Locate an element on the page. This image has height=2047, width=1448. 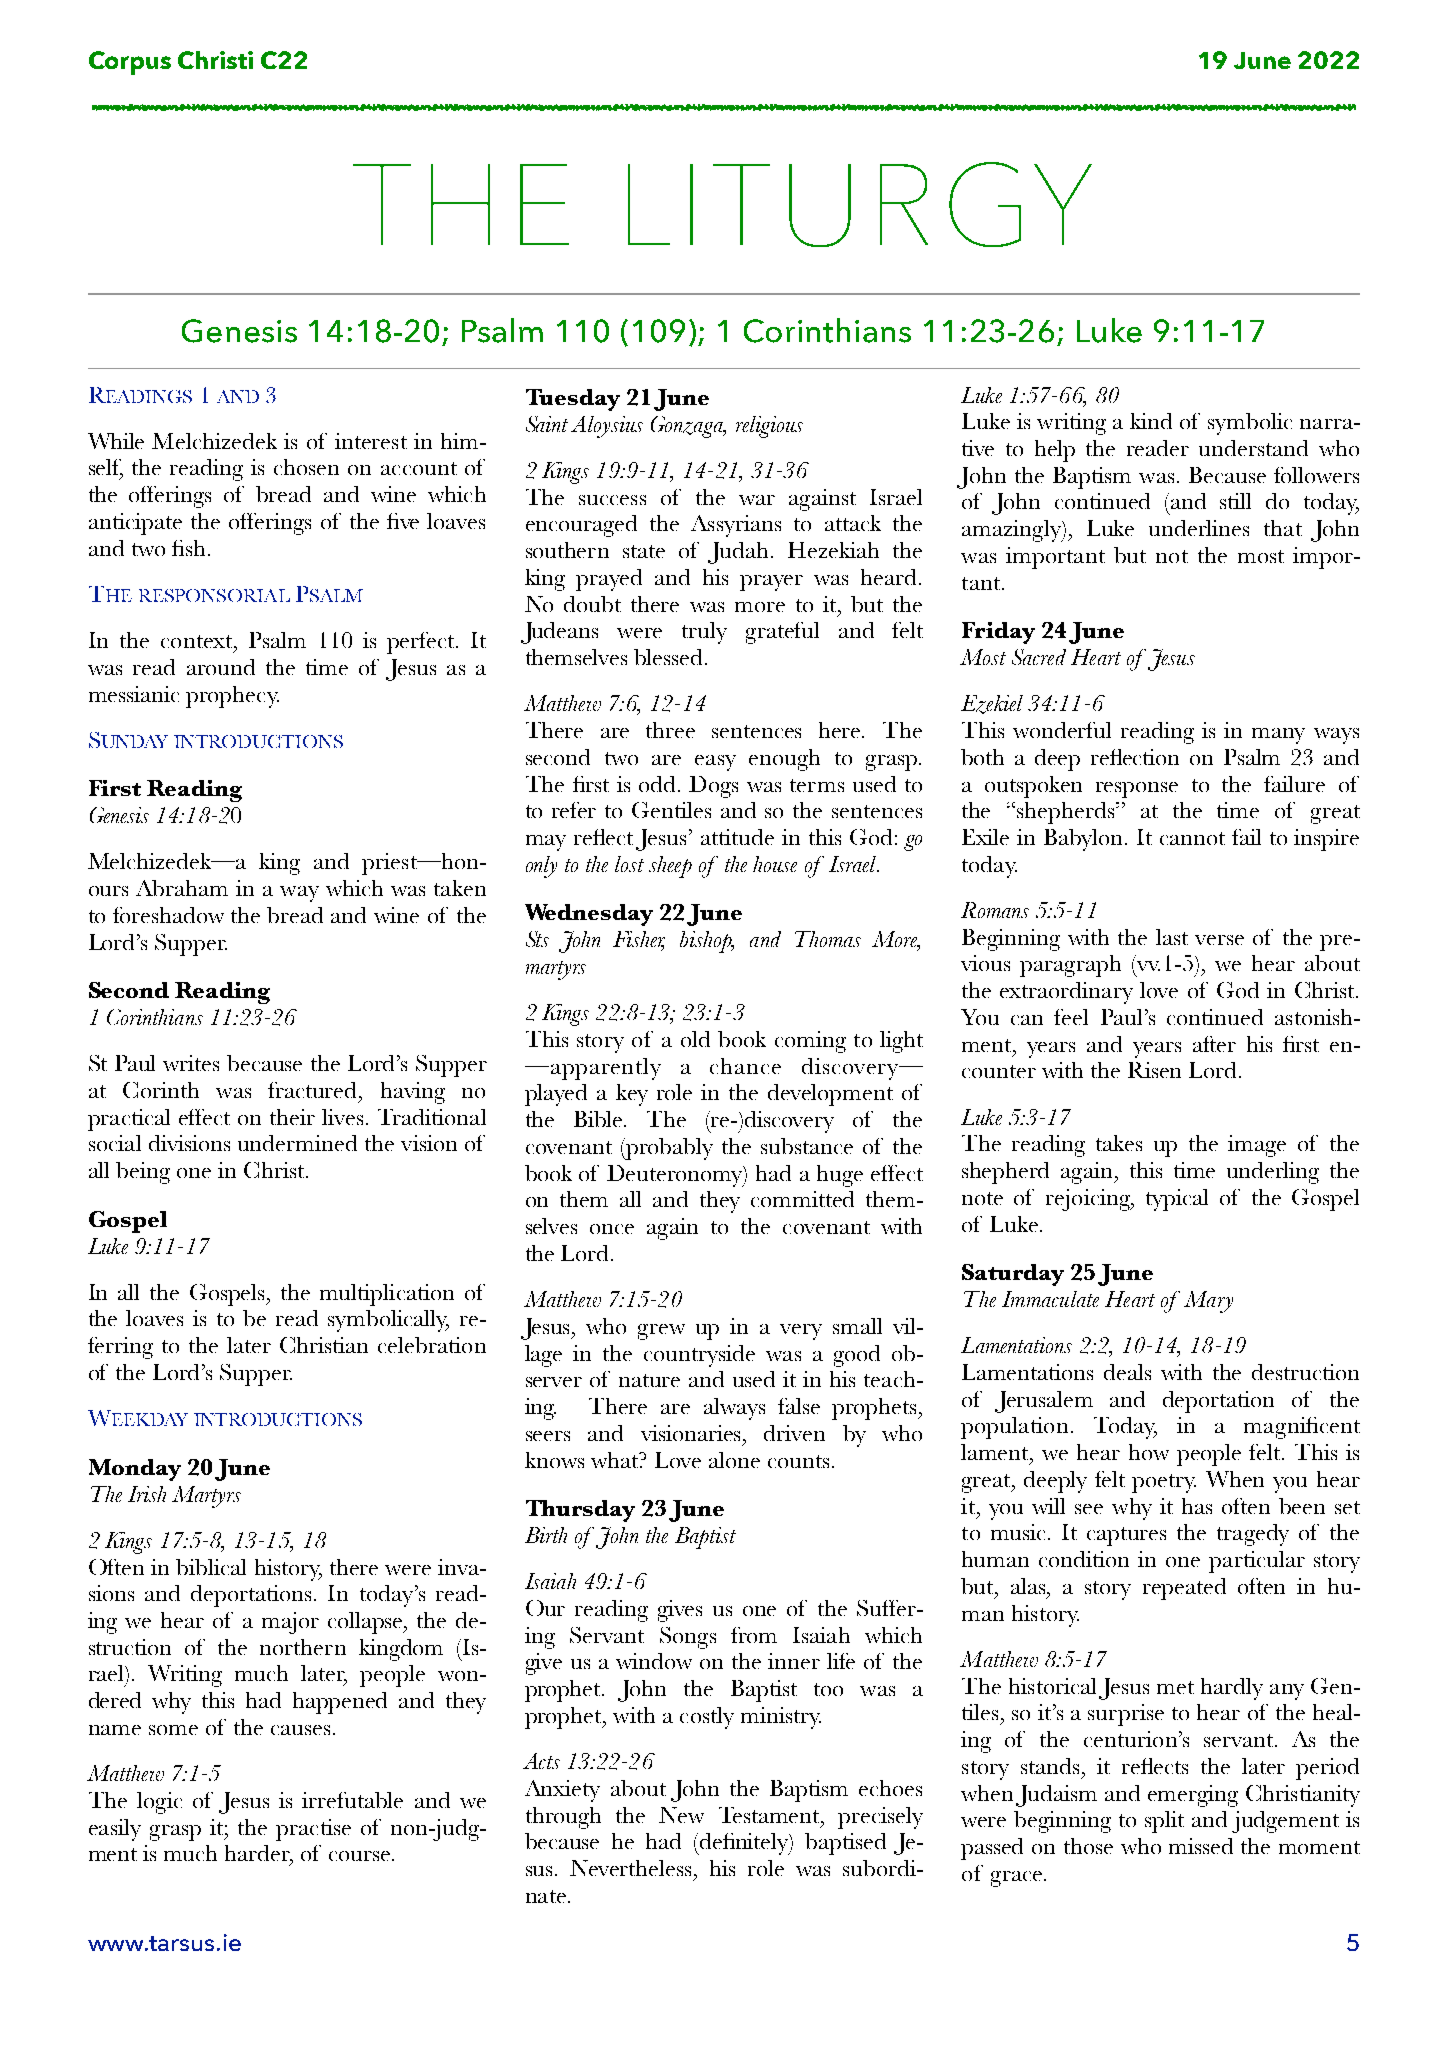
understand is located at coordinates (1253, 448).
